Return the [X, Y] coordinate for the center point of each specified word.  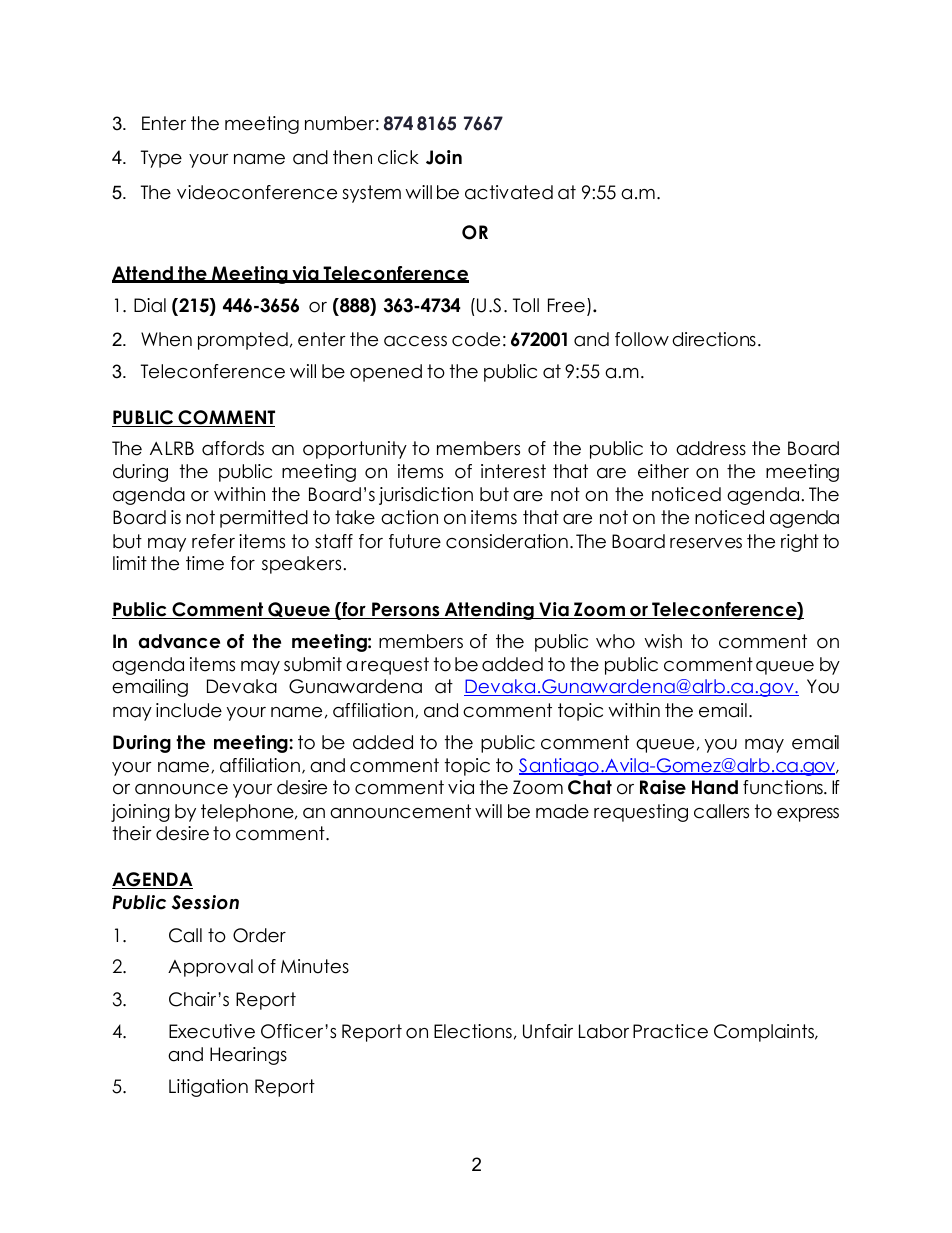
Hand [715, 787]
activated [509, 192]
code [476, 339]
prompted [243, 341]
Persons [406, 610]
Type [161, 159]
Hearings [248, 1056]
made [562, 811]
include [189, 710]
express [808, 815]
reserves [706, 543]
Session [205, 902]
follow [642, 339]
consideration [507, 541]
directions [714, 339]
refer [213, 541]
